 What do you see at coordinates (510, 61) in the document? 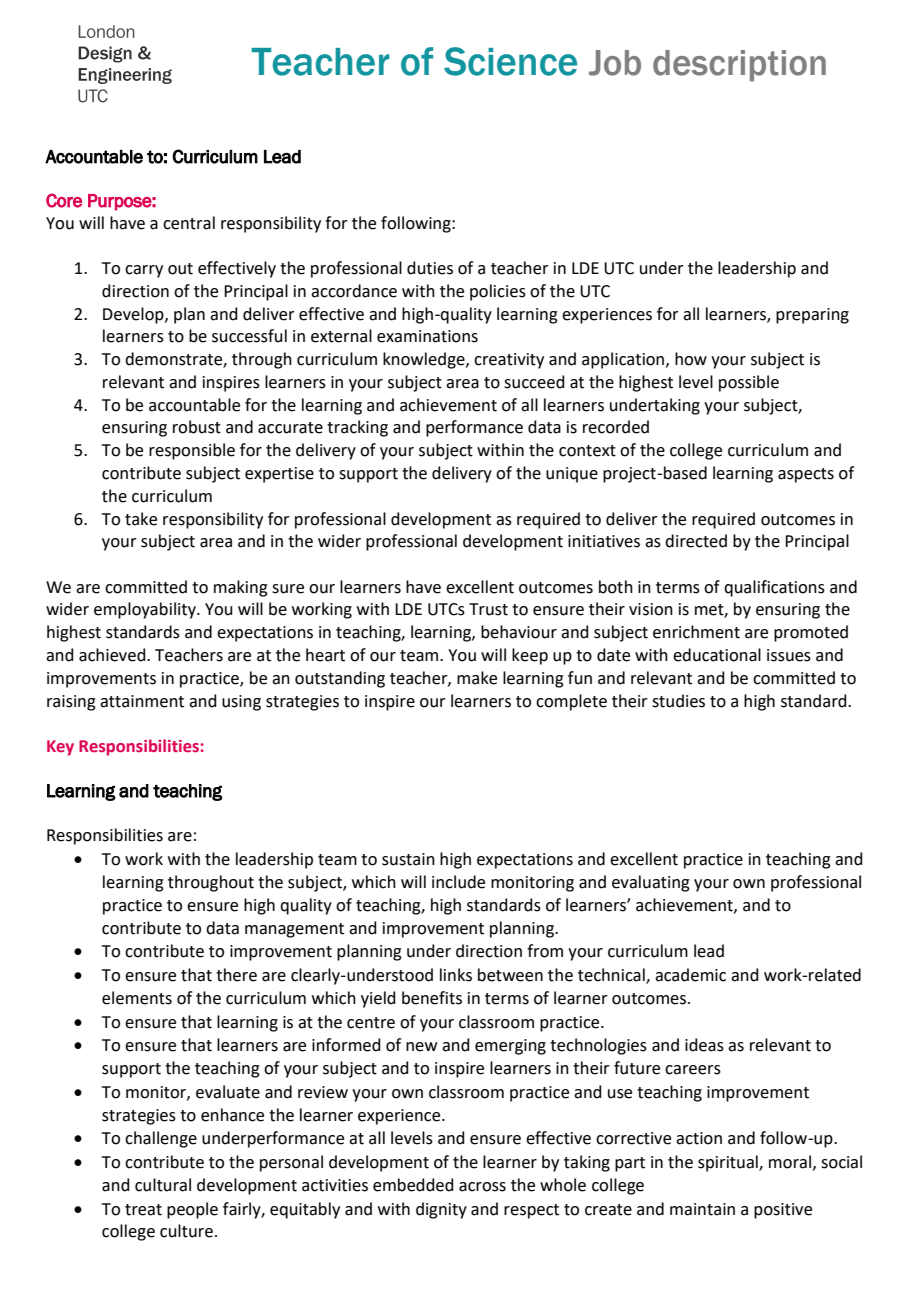
I see `Science` at bounding box center [510, 61].
